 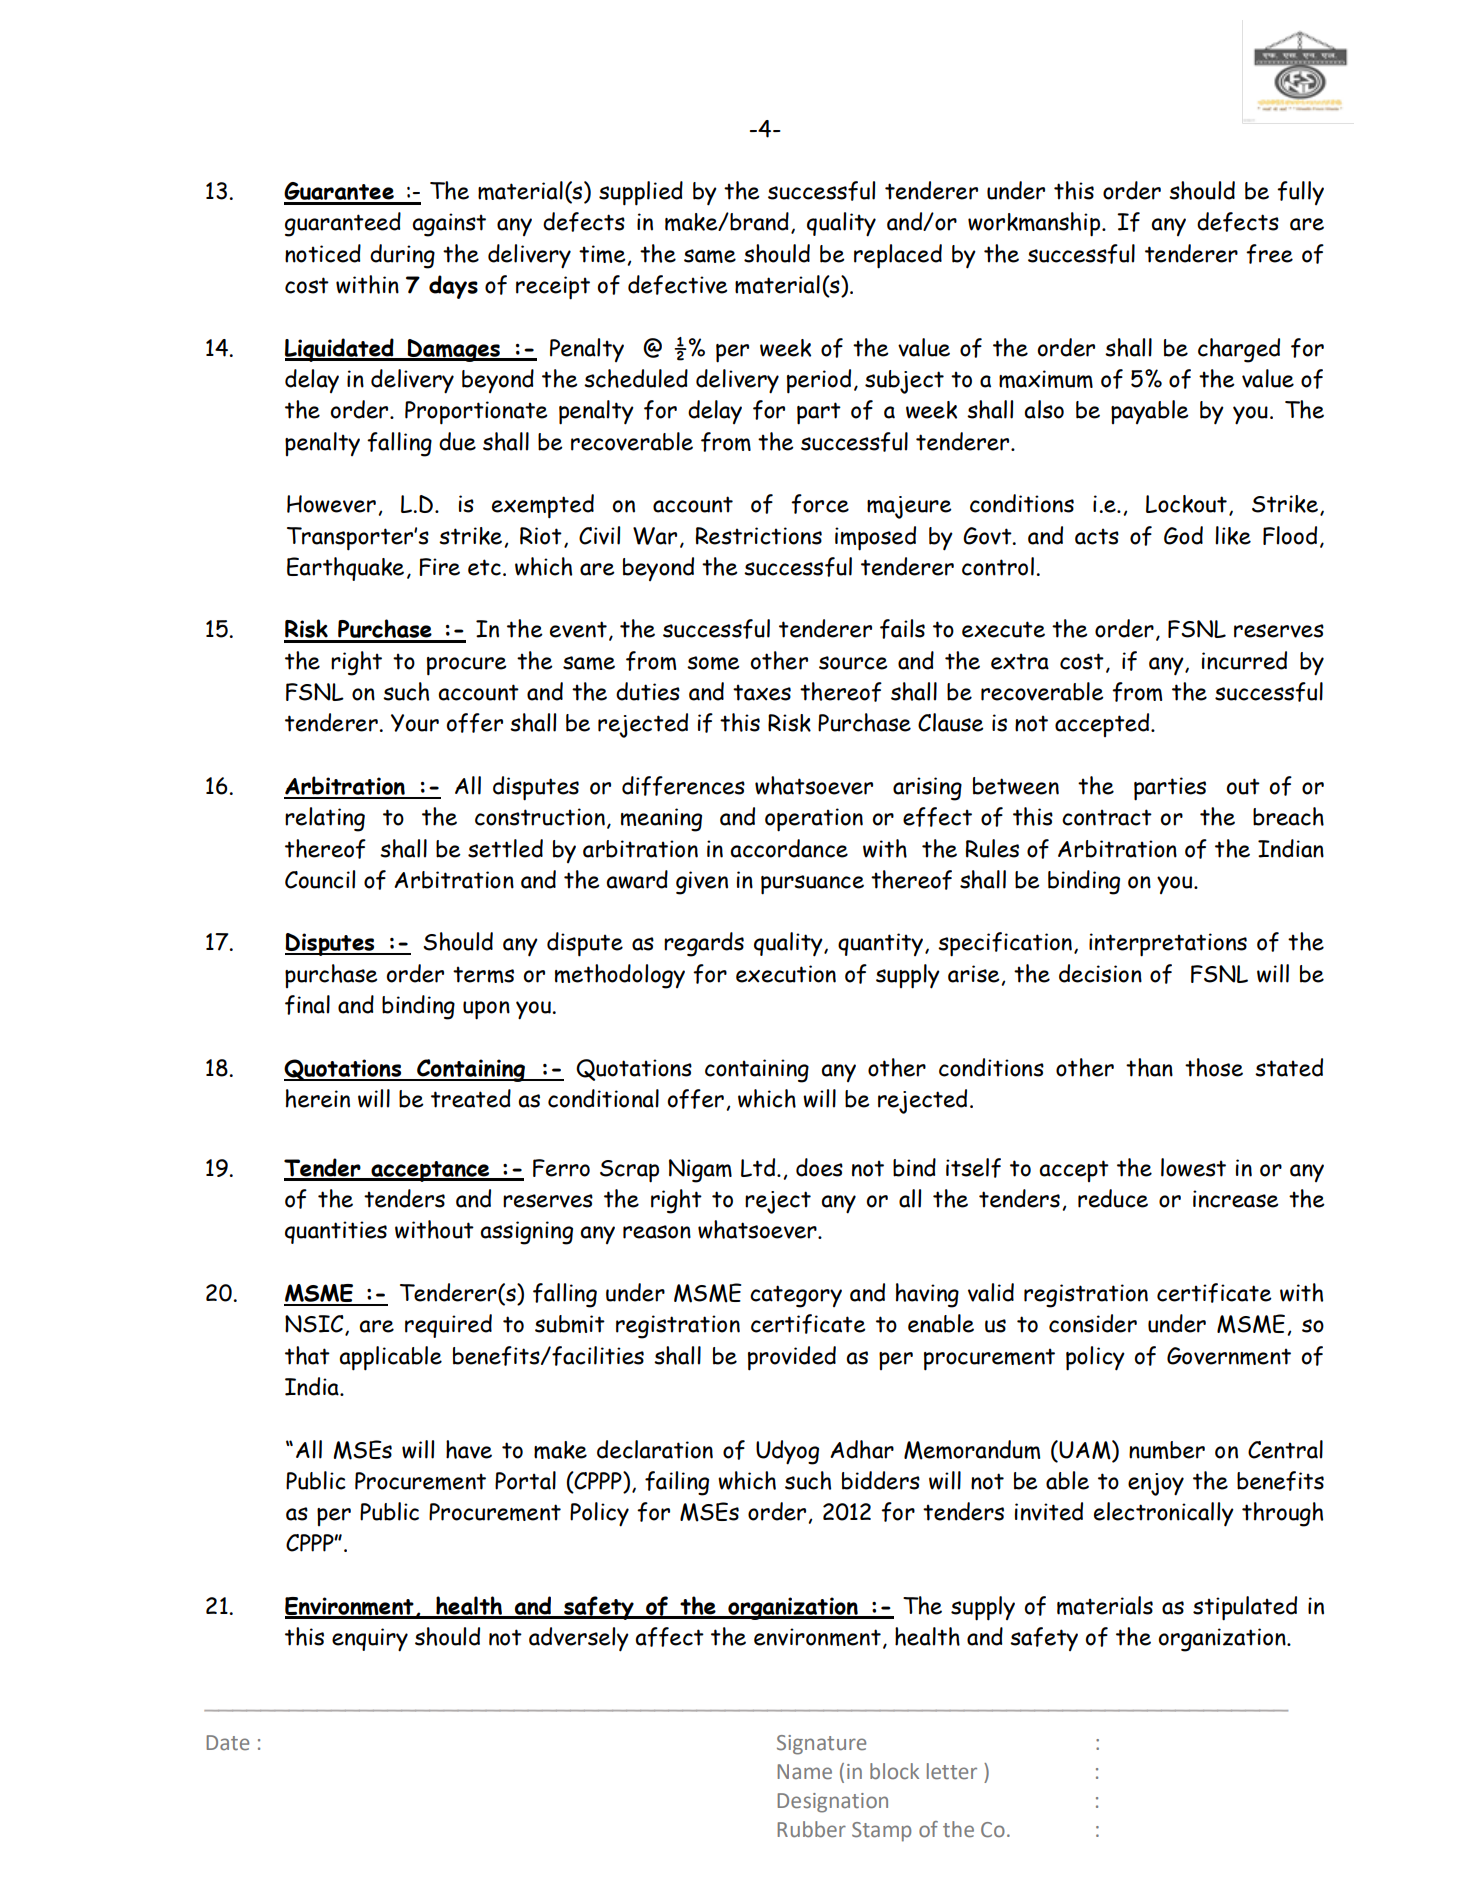 I want to click on free, so click(x=1269, y=254).
